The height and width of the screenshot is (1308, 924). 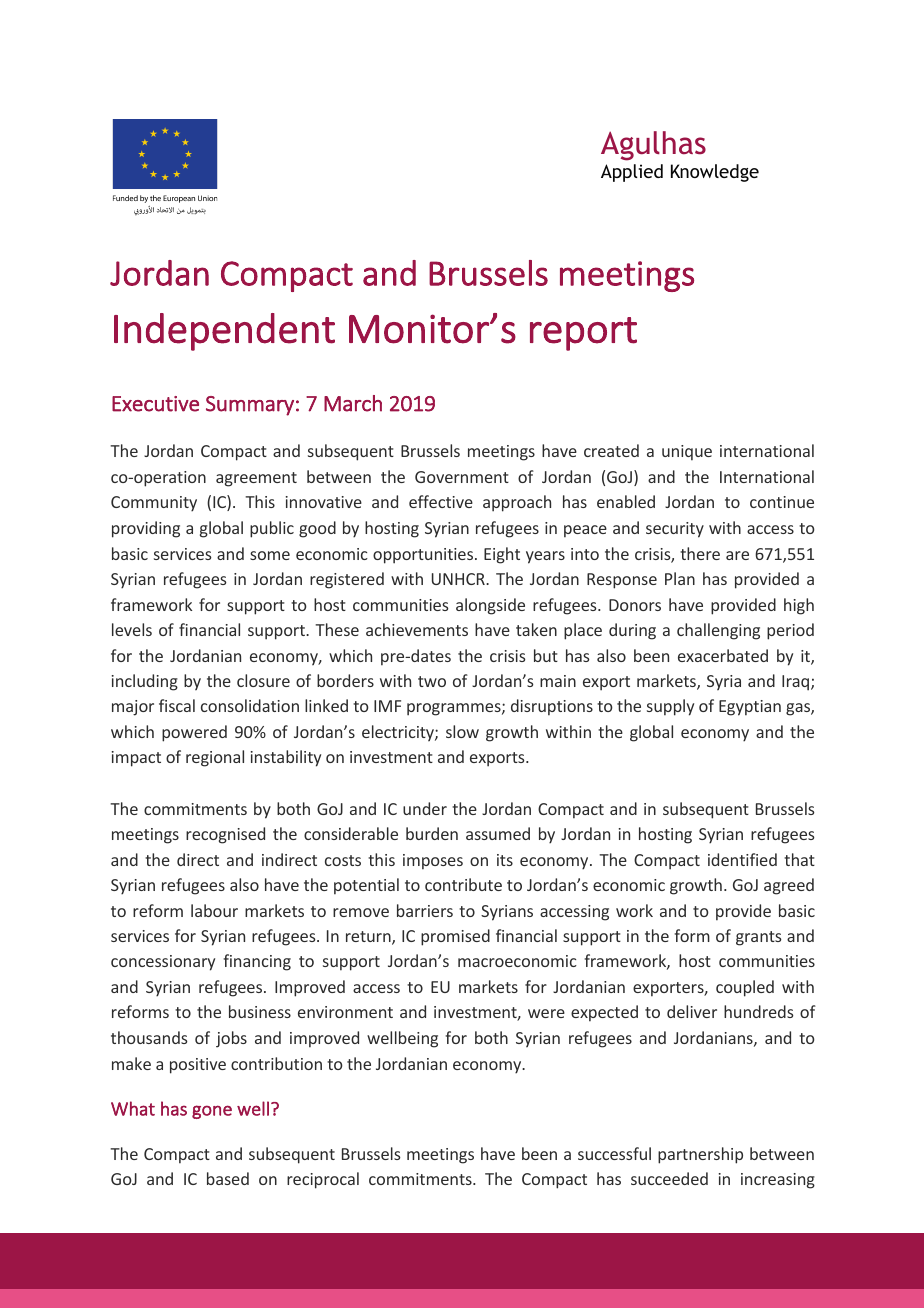 I want to click on exacerbated, so click(x=723, y=655).
